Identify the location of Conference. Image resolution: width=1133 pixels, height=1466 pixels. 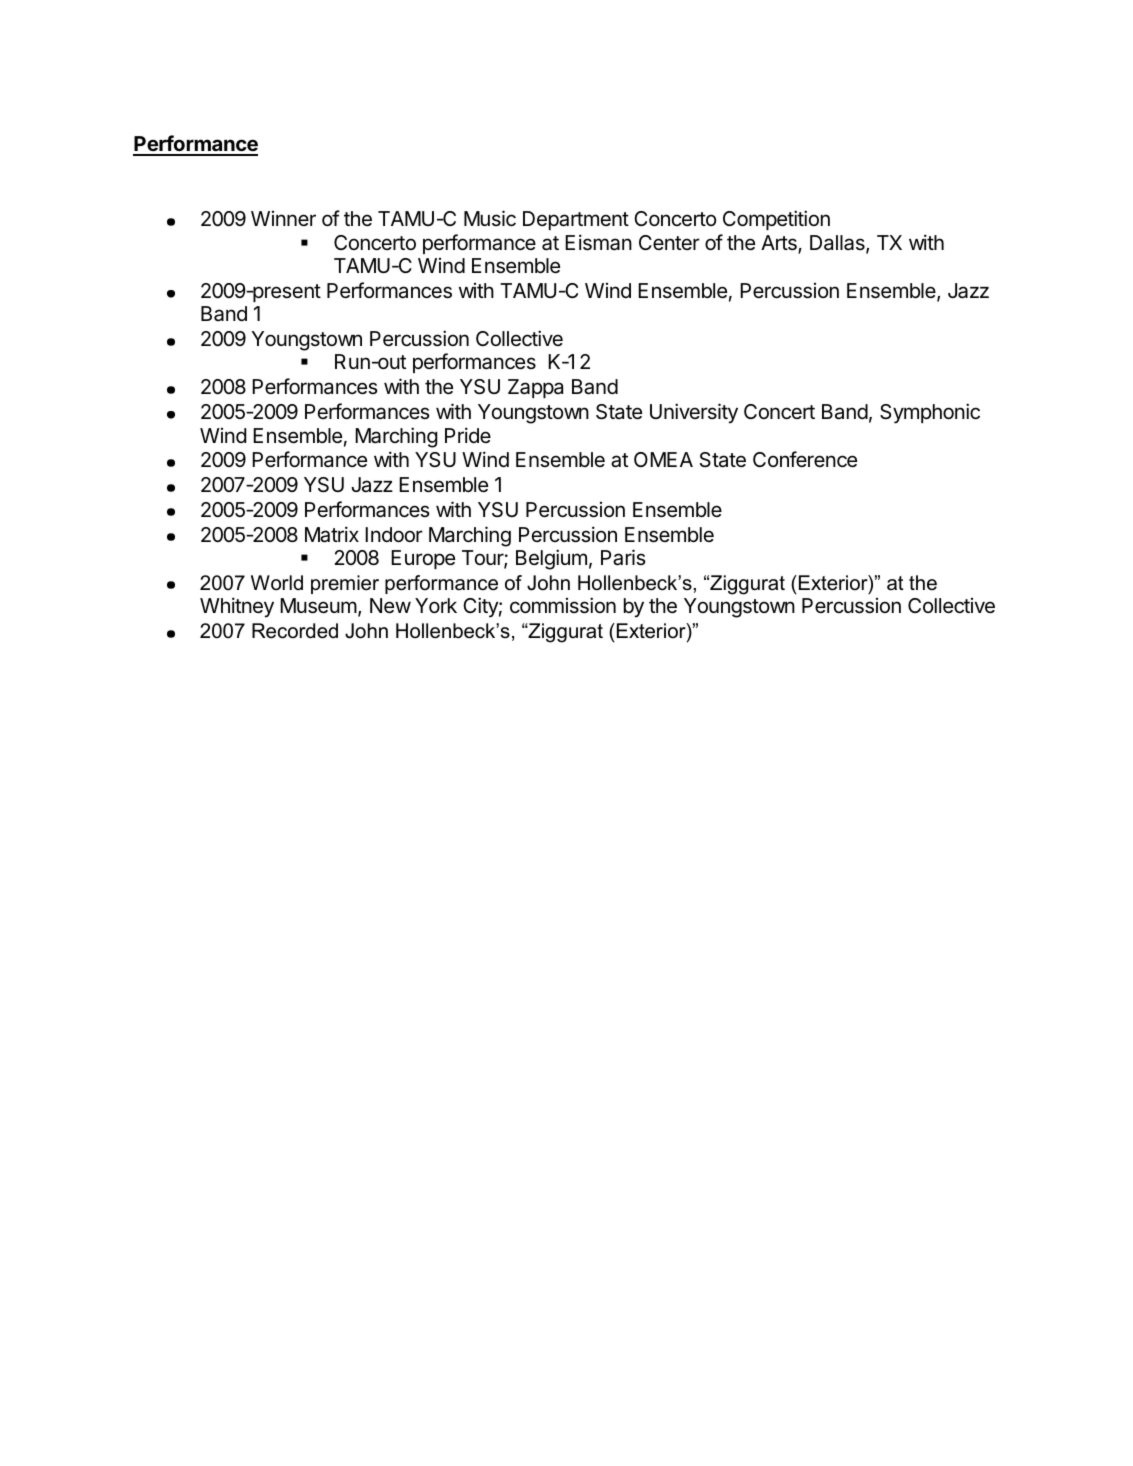
(805, 459).
